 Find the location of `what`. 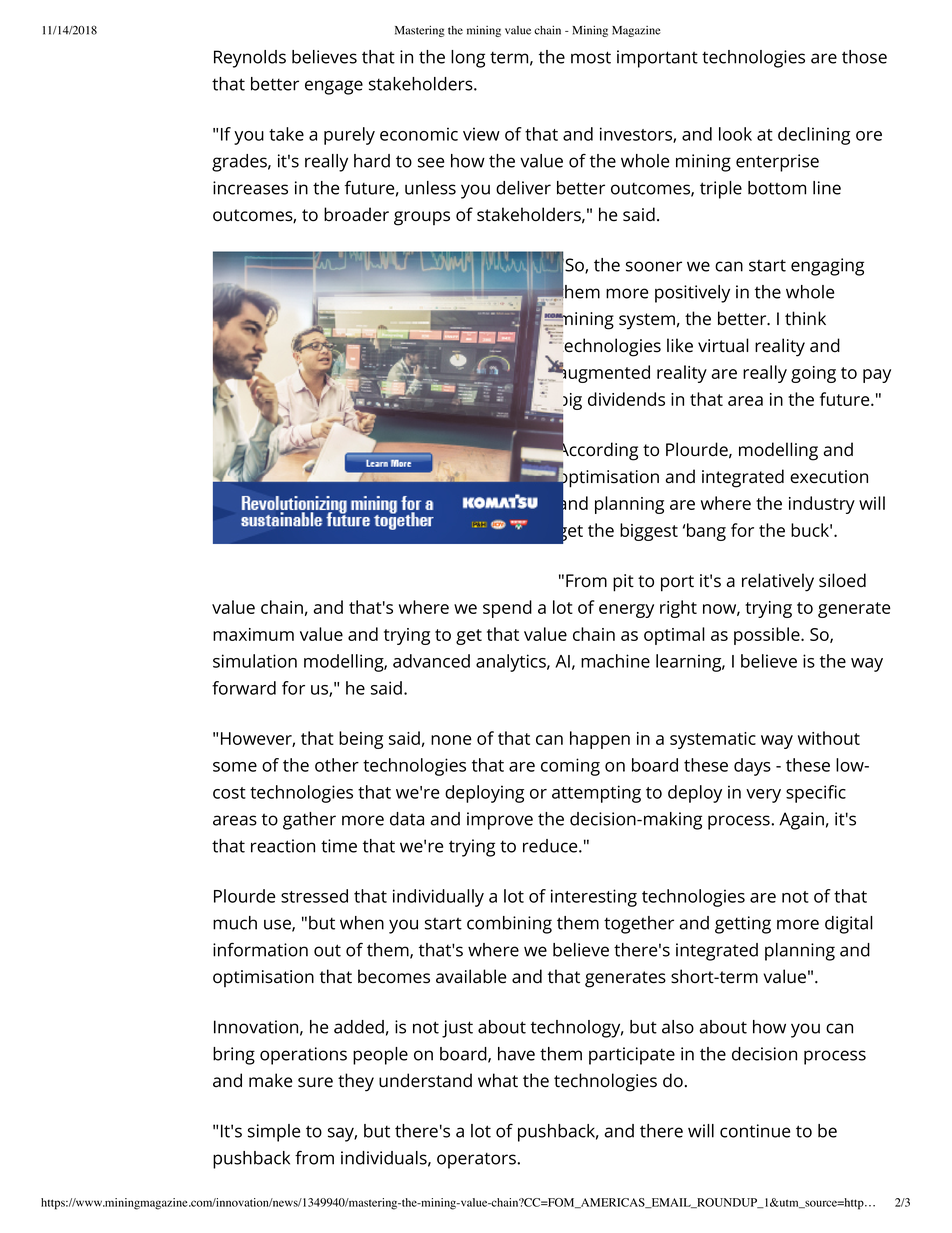

what is located at coordinates (498, 1080).
